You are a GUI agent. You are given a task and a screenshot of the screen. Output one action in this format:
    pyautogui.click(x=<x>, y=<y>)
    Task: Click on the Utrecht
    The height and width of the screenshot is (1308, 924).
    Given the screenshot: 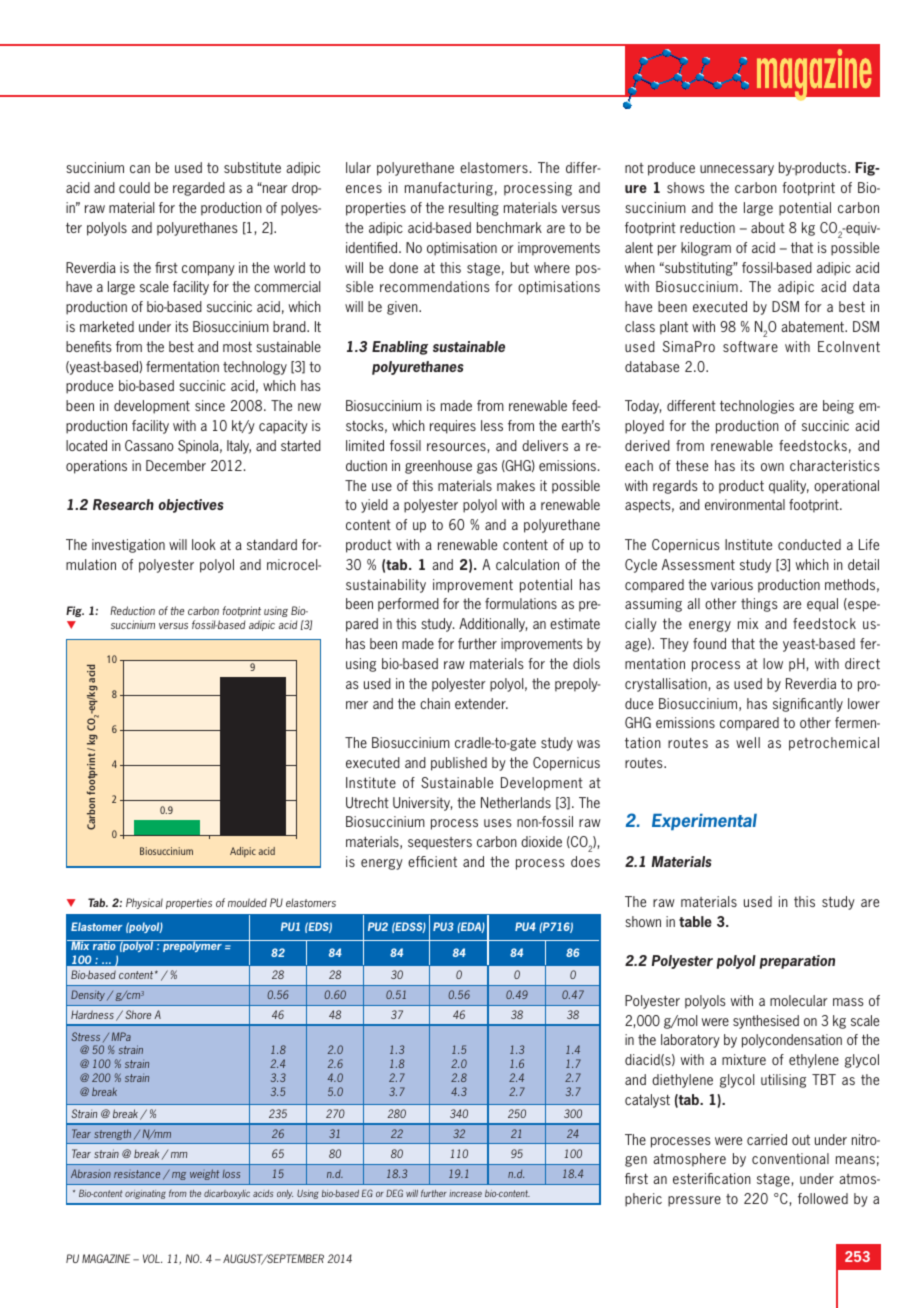 What is the action you would take?
    pyautogui.click(x=367, y=802)
